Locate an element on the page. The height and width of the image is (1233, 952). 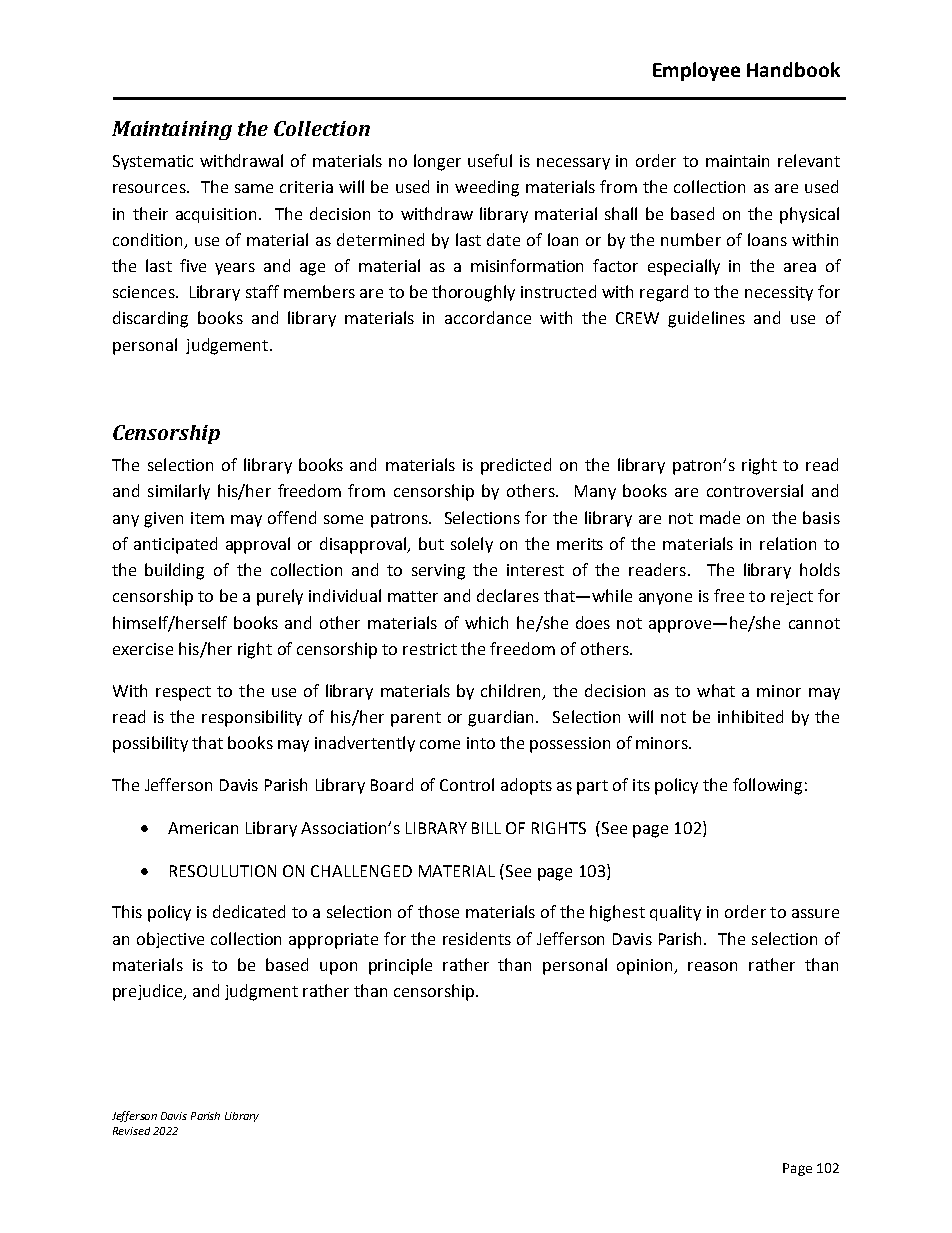
similarly is located at coordinates (179, 492).
